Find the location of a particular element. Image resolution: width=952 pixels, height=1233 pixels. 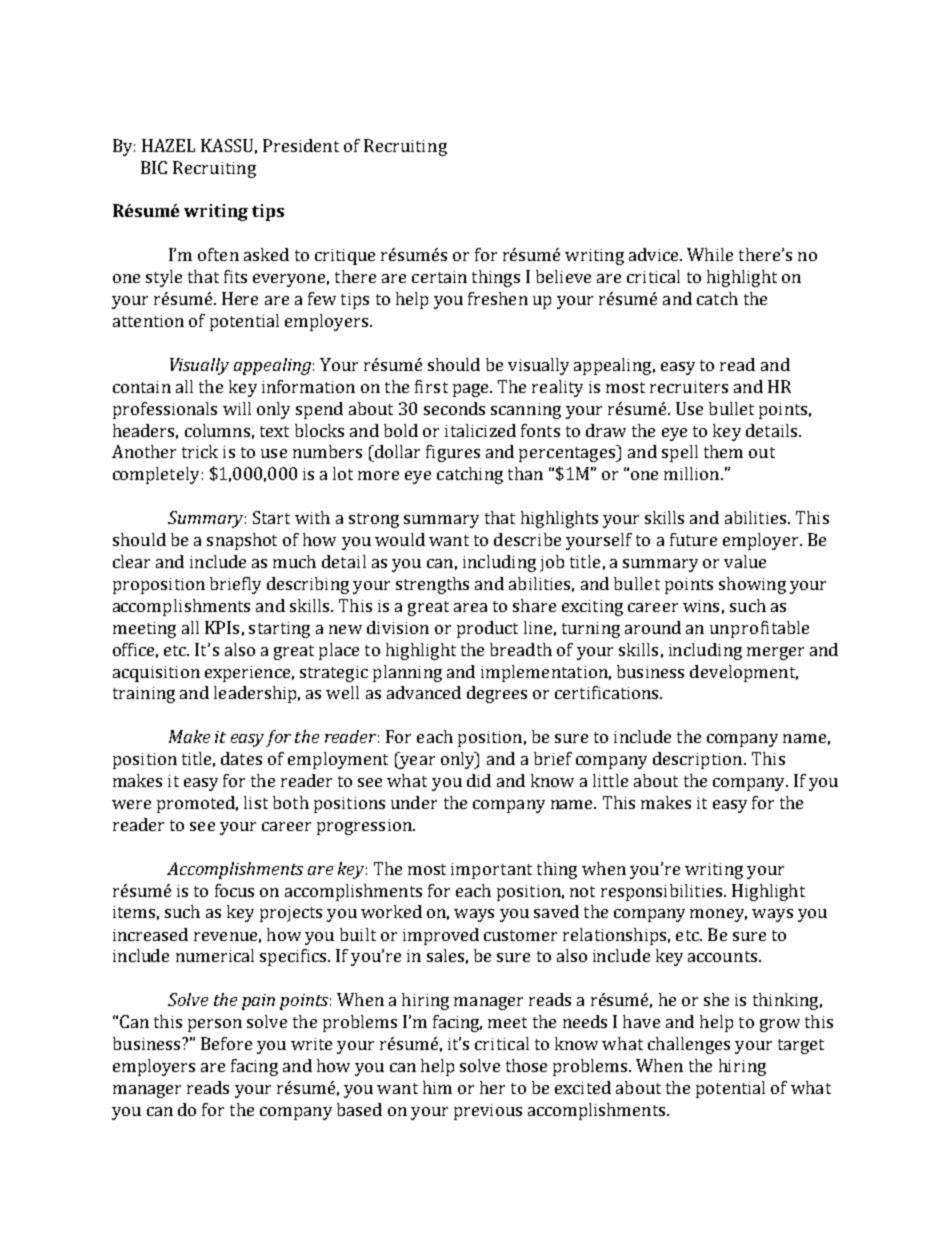

description is located at coordinates (699, 760).
